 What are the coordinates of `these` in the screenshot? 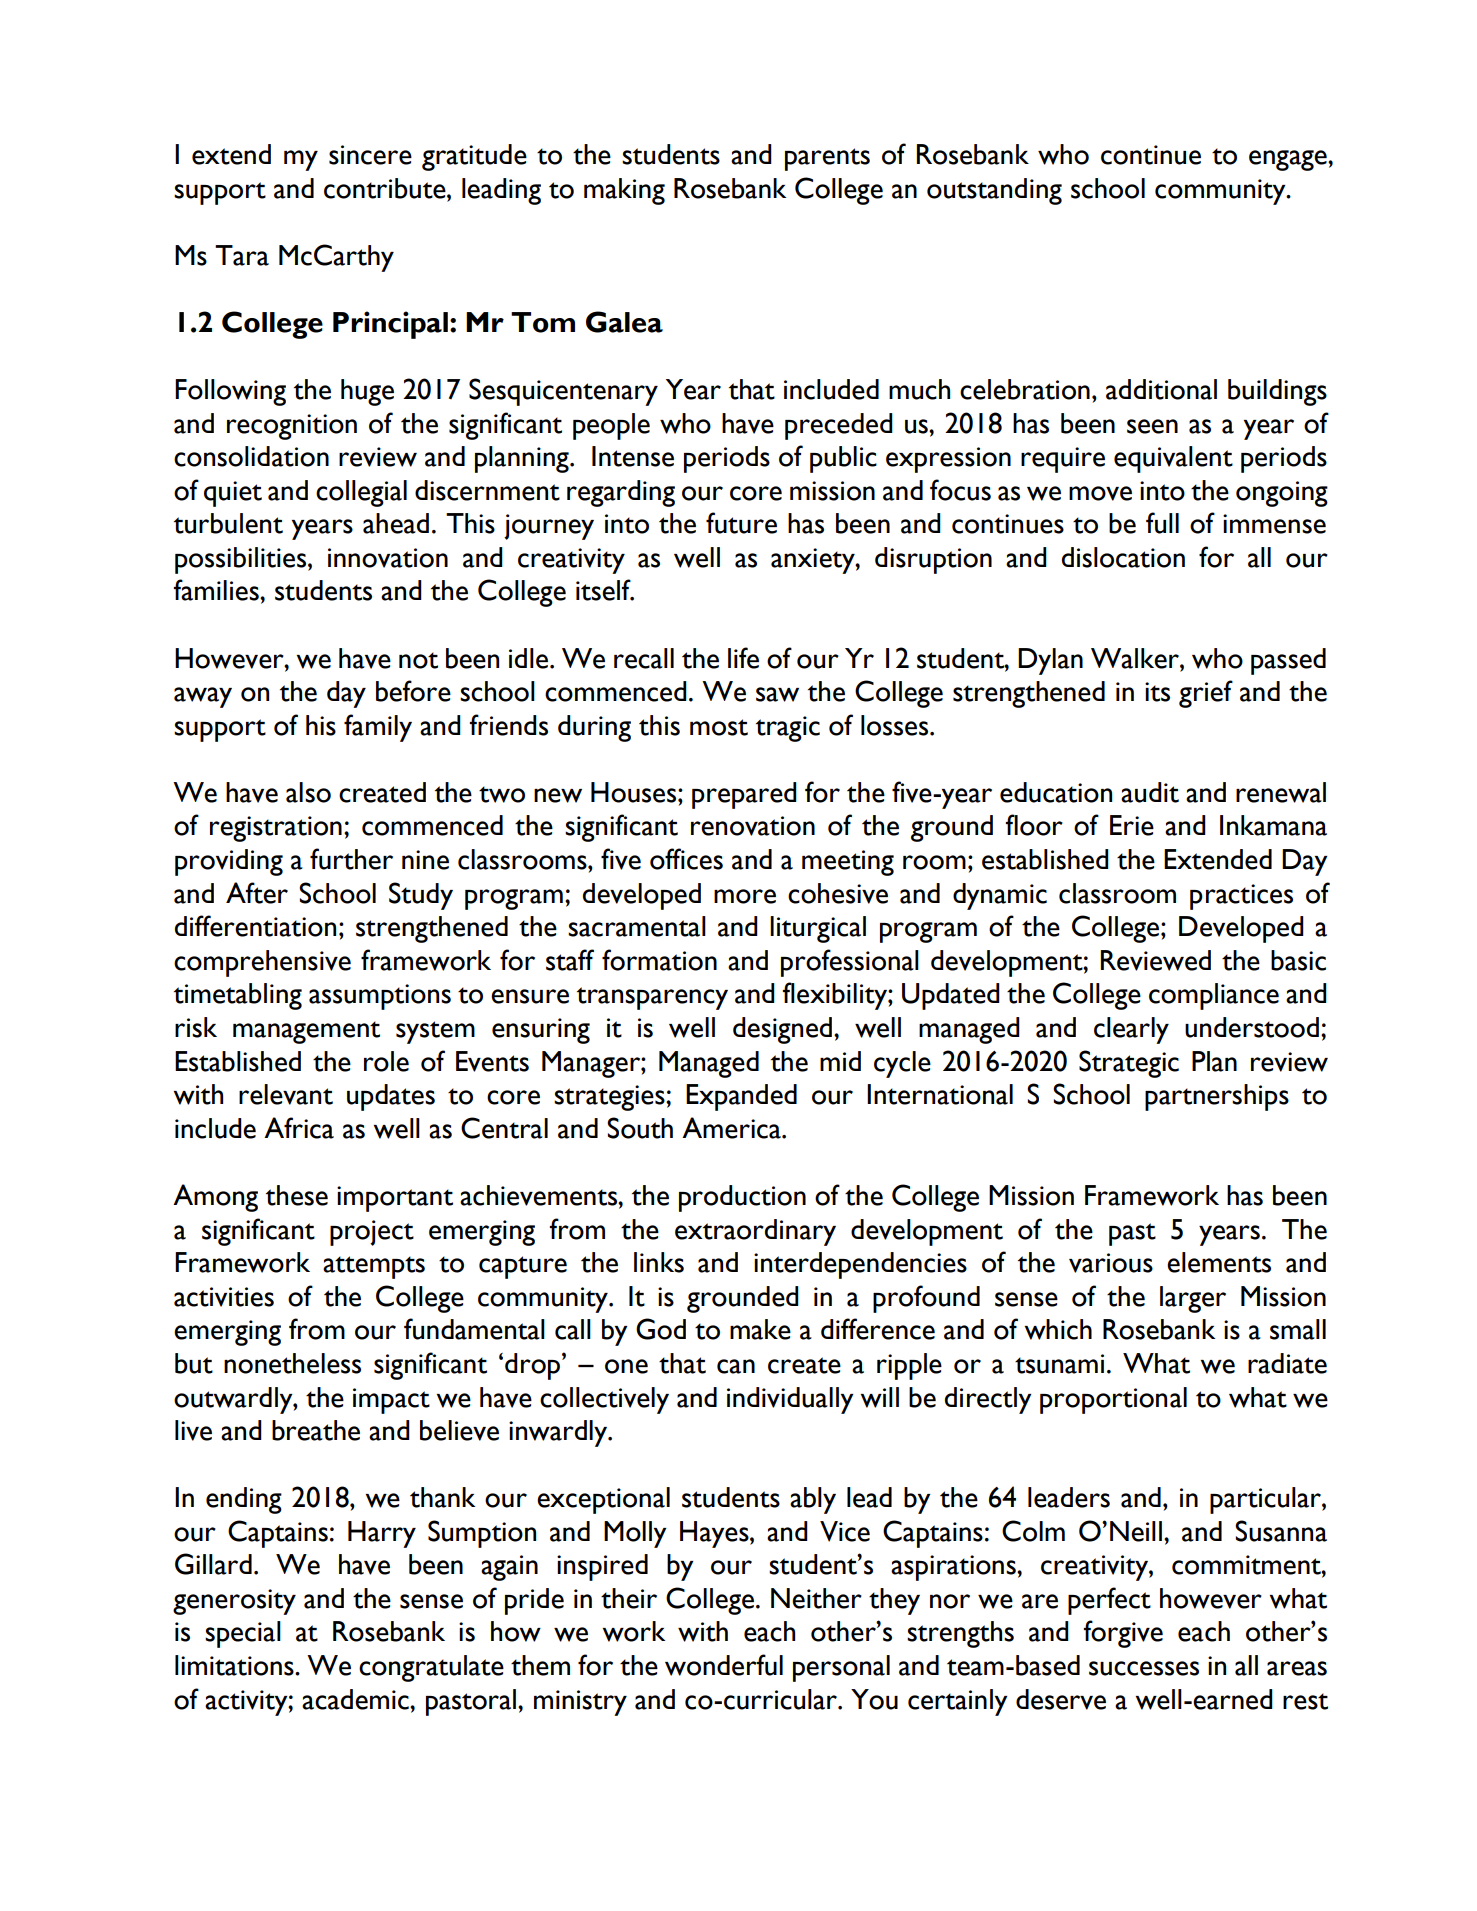 It's located at (297, 1195).
